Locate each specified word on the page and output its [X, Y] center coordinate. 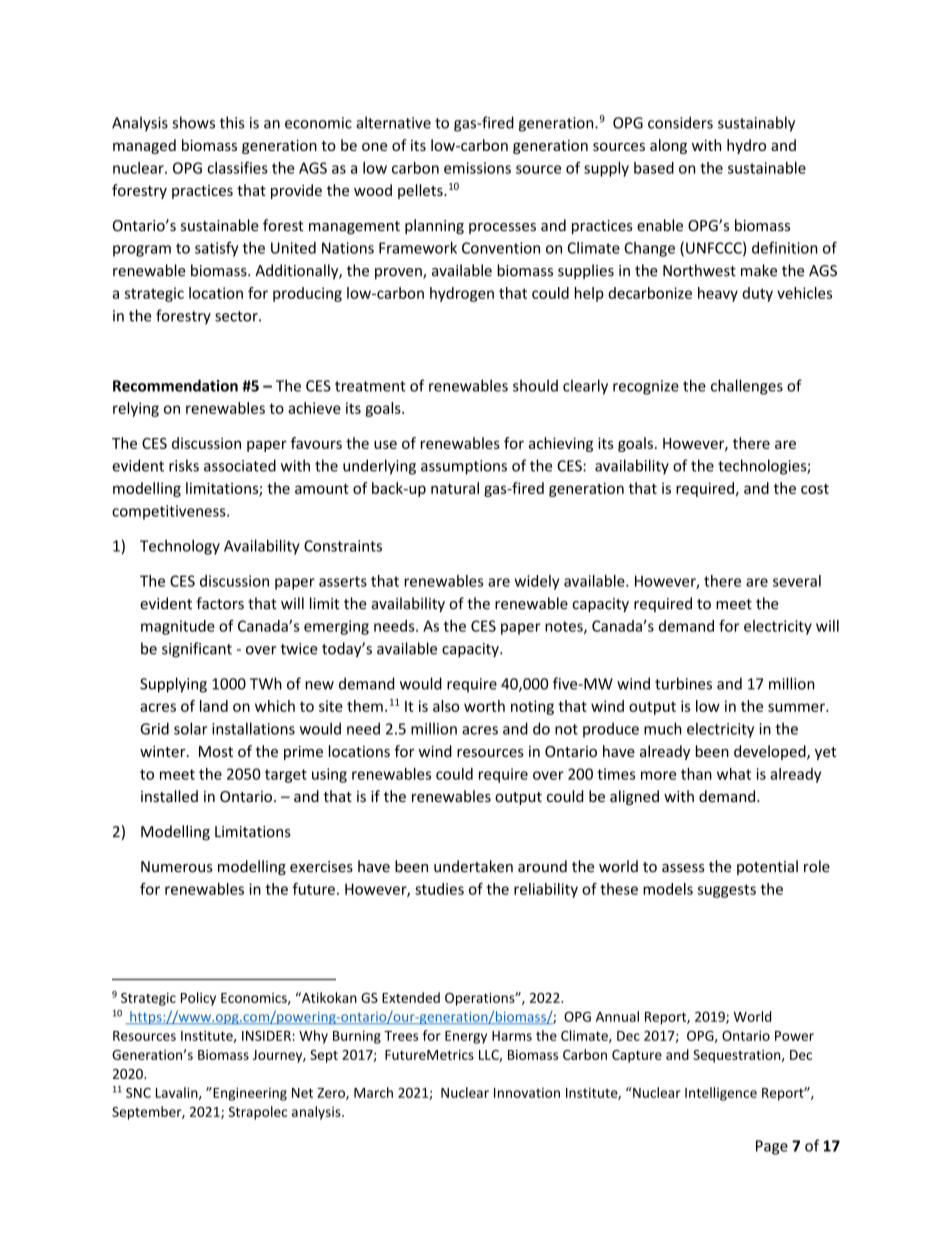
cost [815, 489]
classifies [237, 168]
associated [240, 465]
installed [169, 796]
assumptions [464, 467]
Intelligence [721, 1094]
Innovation [527, 1093]
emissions [477, 168]
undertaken [473, 866]
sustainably [756, 124]
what [734, 774]
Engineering [249, 1094]
